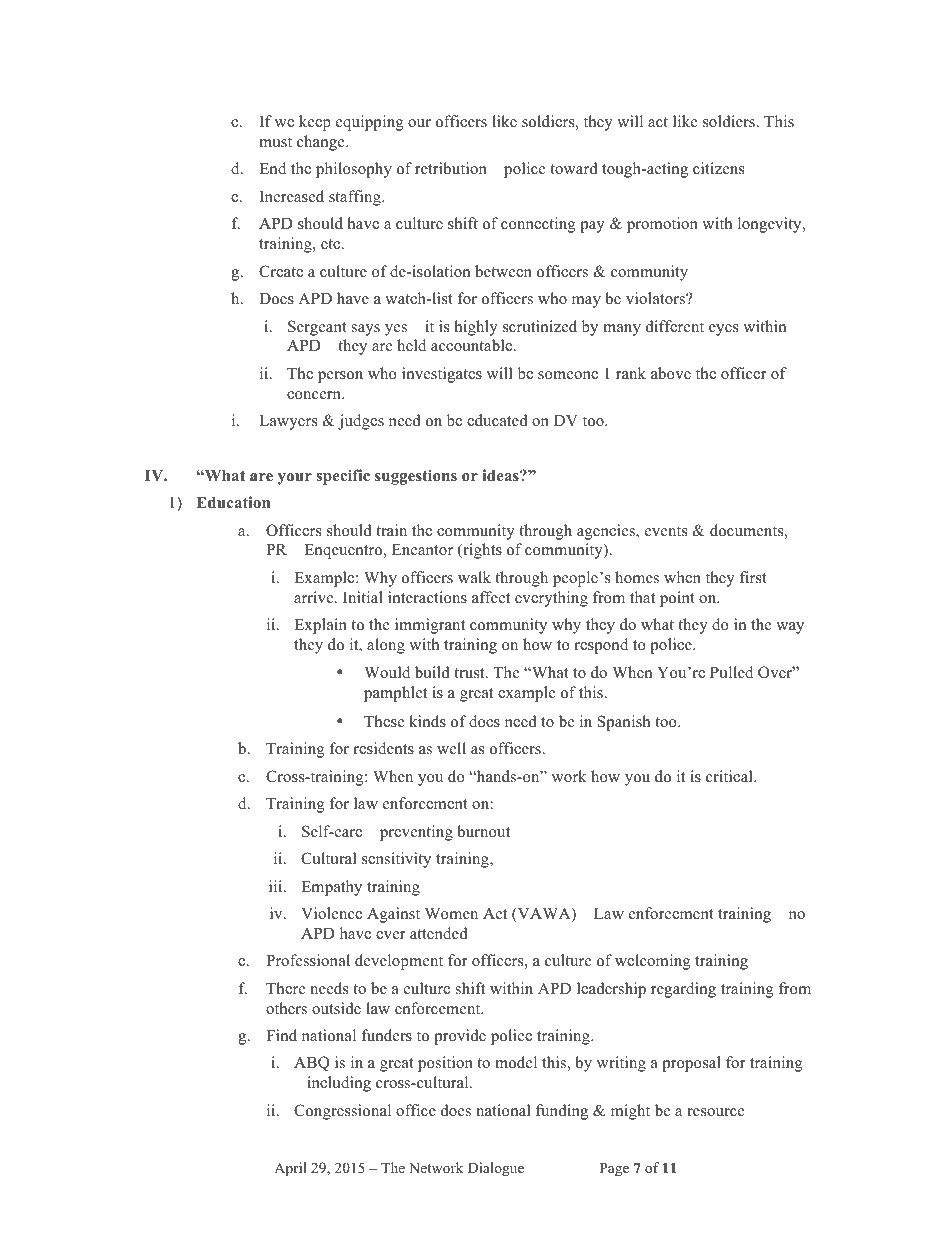 The image size is (952, 1233). What do you see at coordinates (451, 914) in the document?
I see `Women` at bounding box center [451, 914].
